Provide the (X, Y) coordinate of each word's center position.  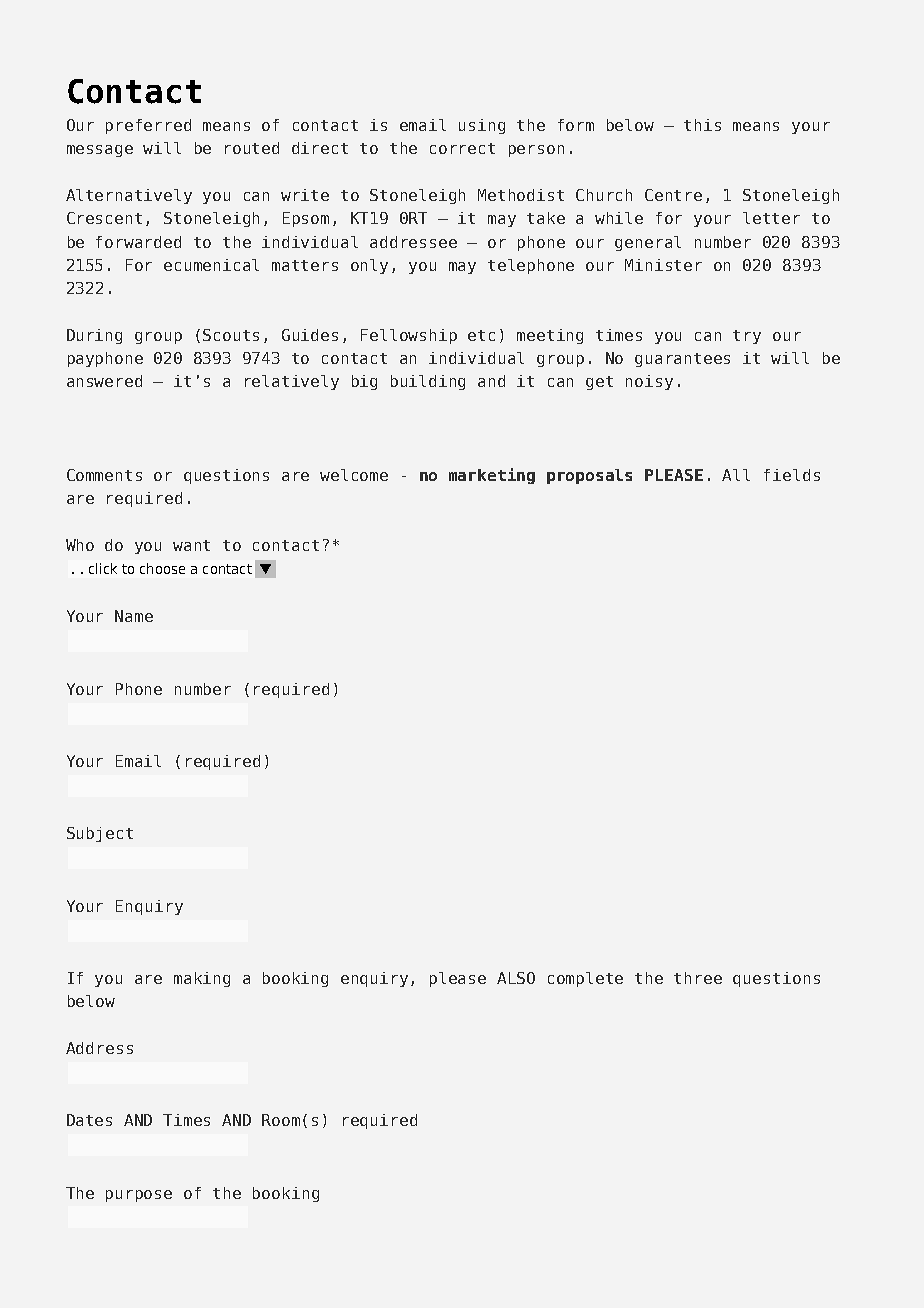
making (202, 979)
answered (104, 381)
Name (134, 616)
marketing (492, 476)
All (736, 475)
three (698, 978)
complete (585, 979)
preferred (148, 126)
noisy (649, 382)
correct (462, 148)
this (702, 125)
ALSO (516, 978)
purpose (139, 1196)
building (428, 382)
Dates (89, 1120)
